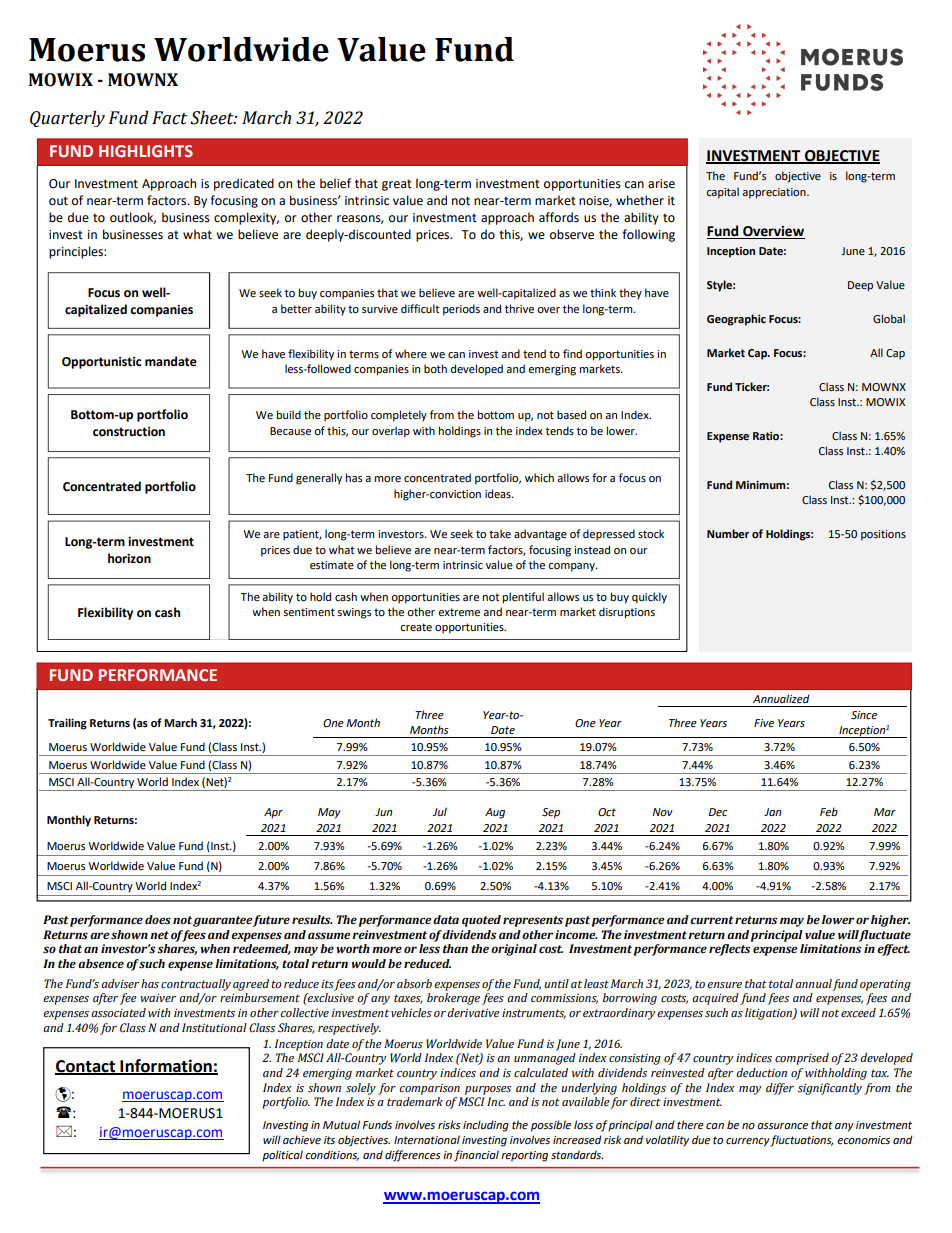  I want to click on great, so click(397, 185).
